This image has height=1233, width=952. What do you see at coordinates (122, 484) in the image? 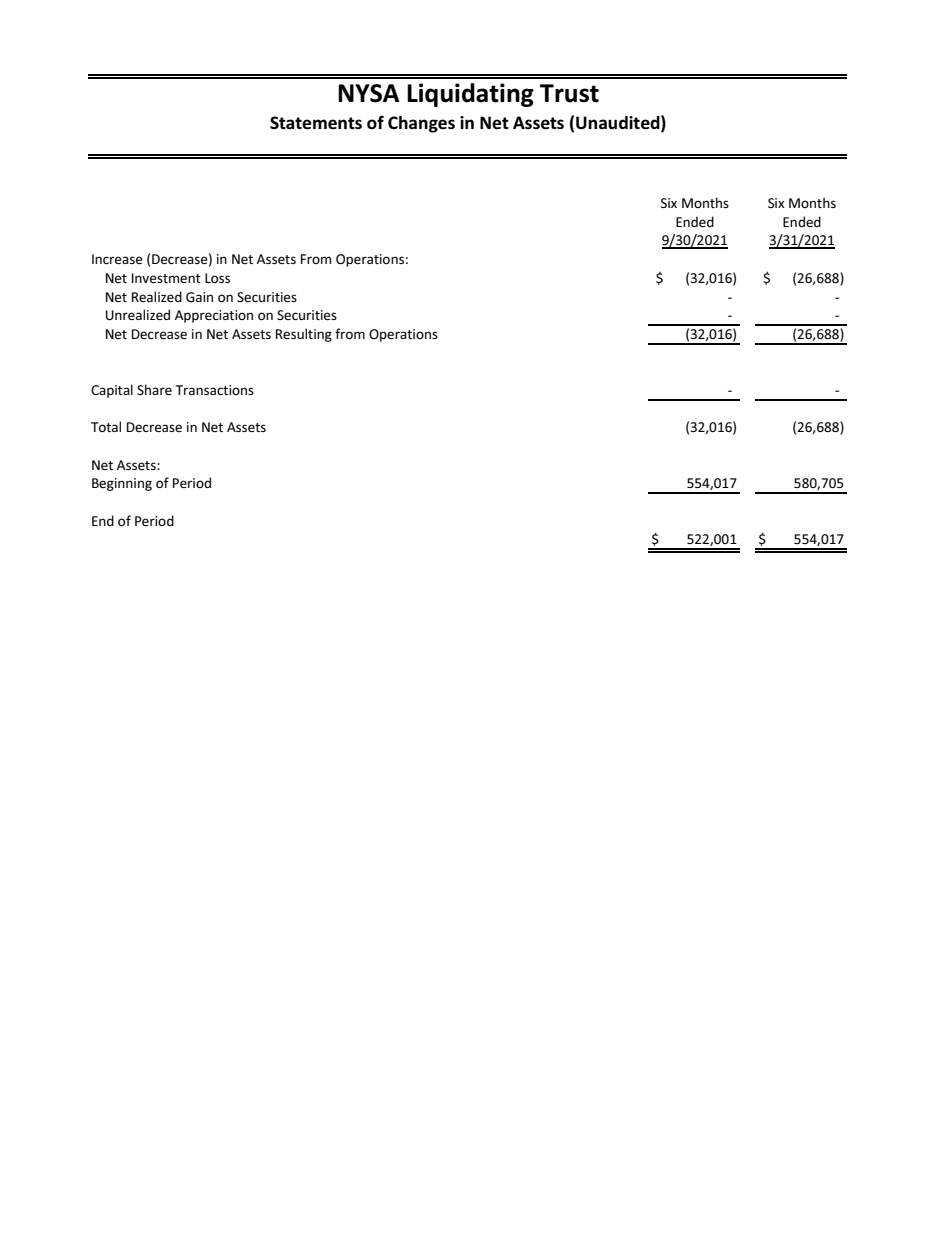
I see `Beginning` at bounding box center [122, 484].
